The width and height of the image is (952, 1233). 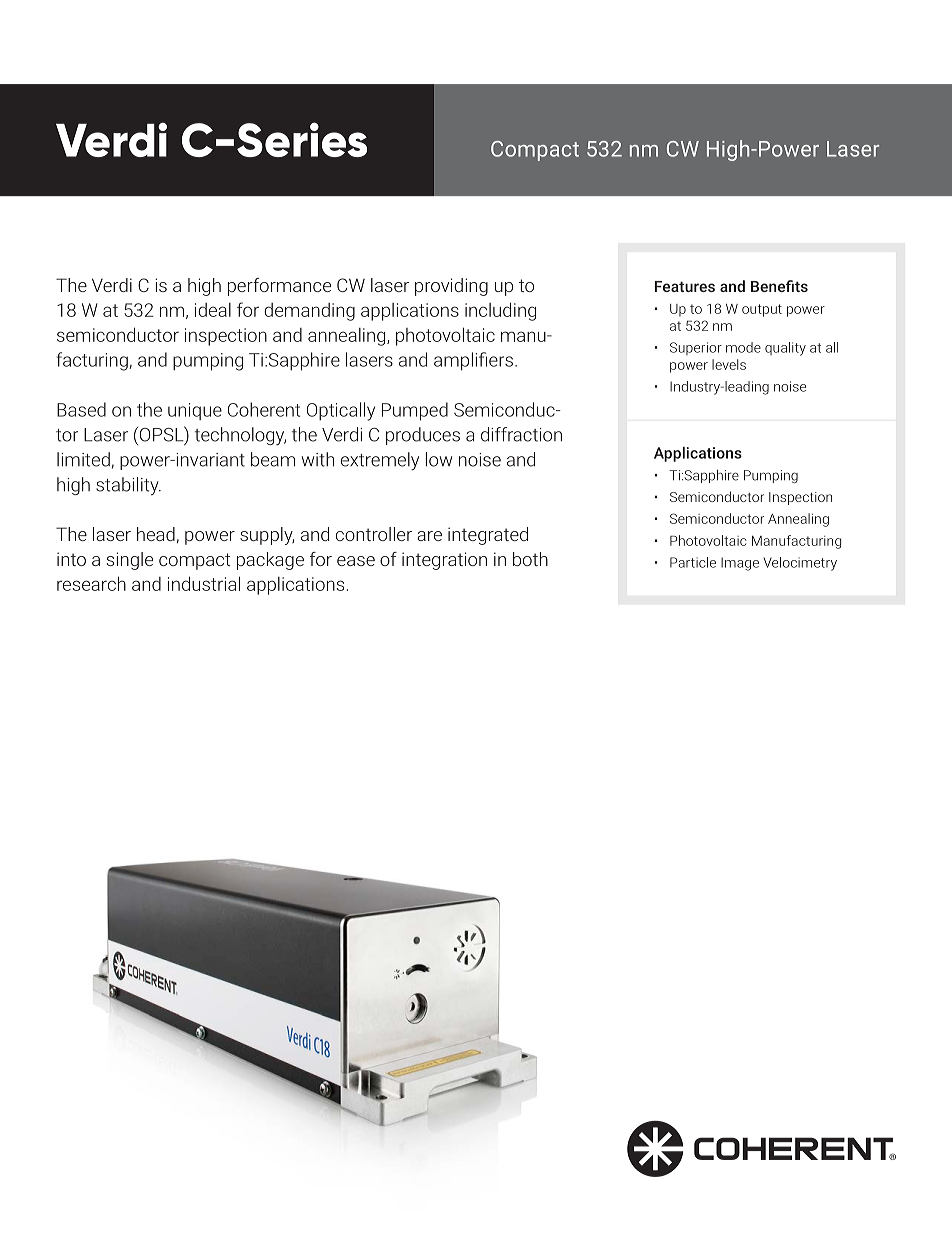 What do you see at coordinates (473, 361) in the image?
I see `amplifiers` at bounding box center [473, 361].
